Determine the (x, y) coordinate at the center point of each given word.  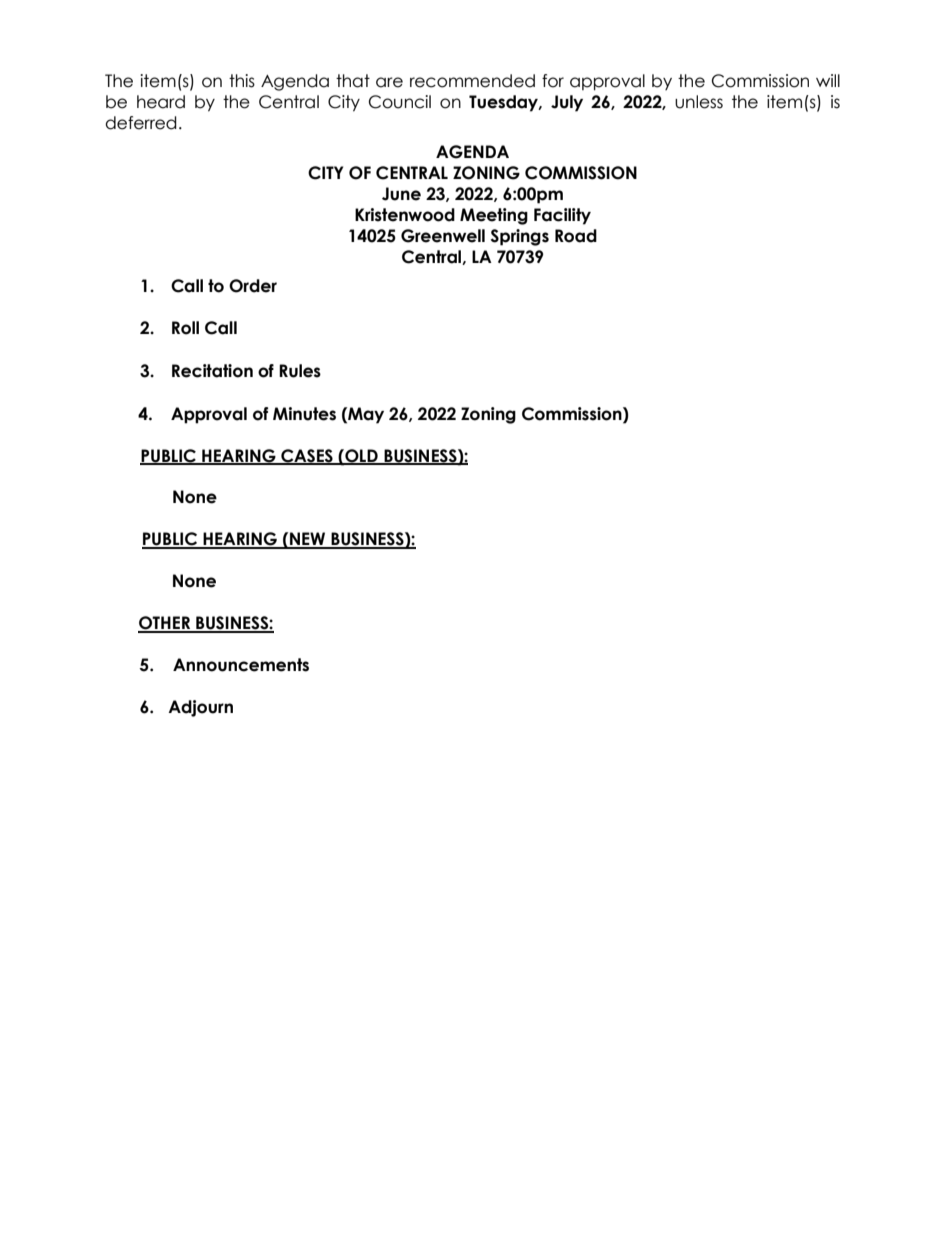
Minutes (304, 414)
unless (699, 102)
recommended (472, 81)
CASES (307, 456)
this (242, 81)
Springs (520, 237)
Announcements (241, 665)
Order (253, 286)
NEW (308, 540)
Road (576, 236)
